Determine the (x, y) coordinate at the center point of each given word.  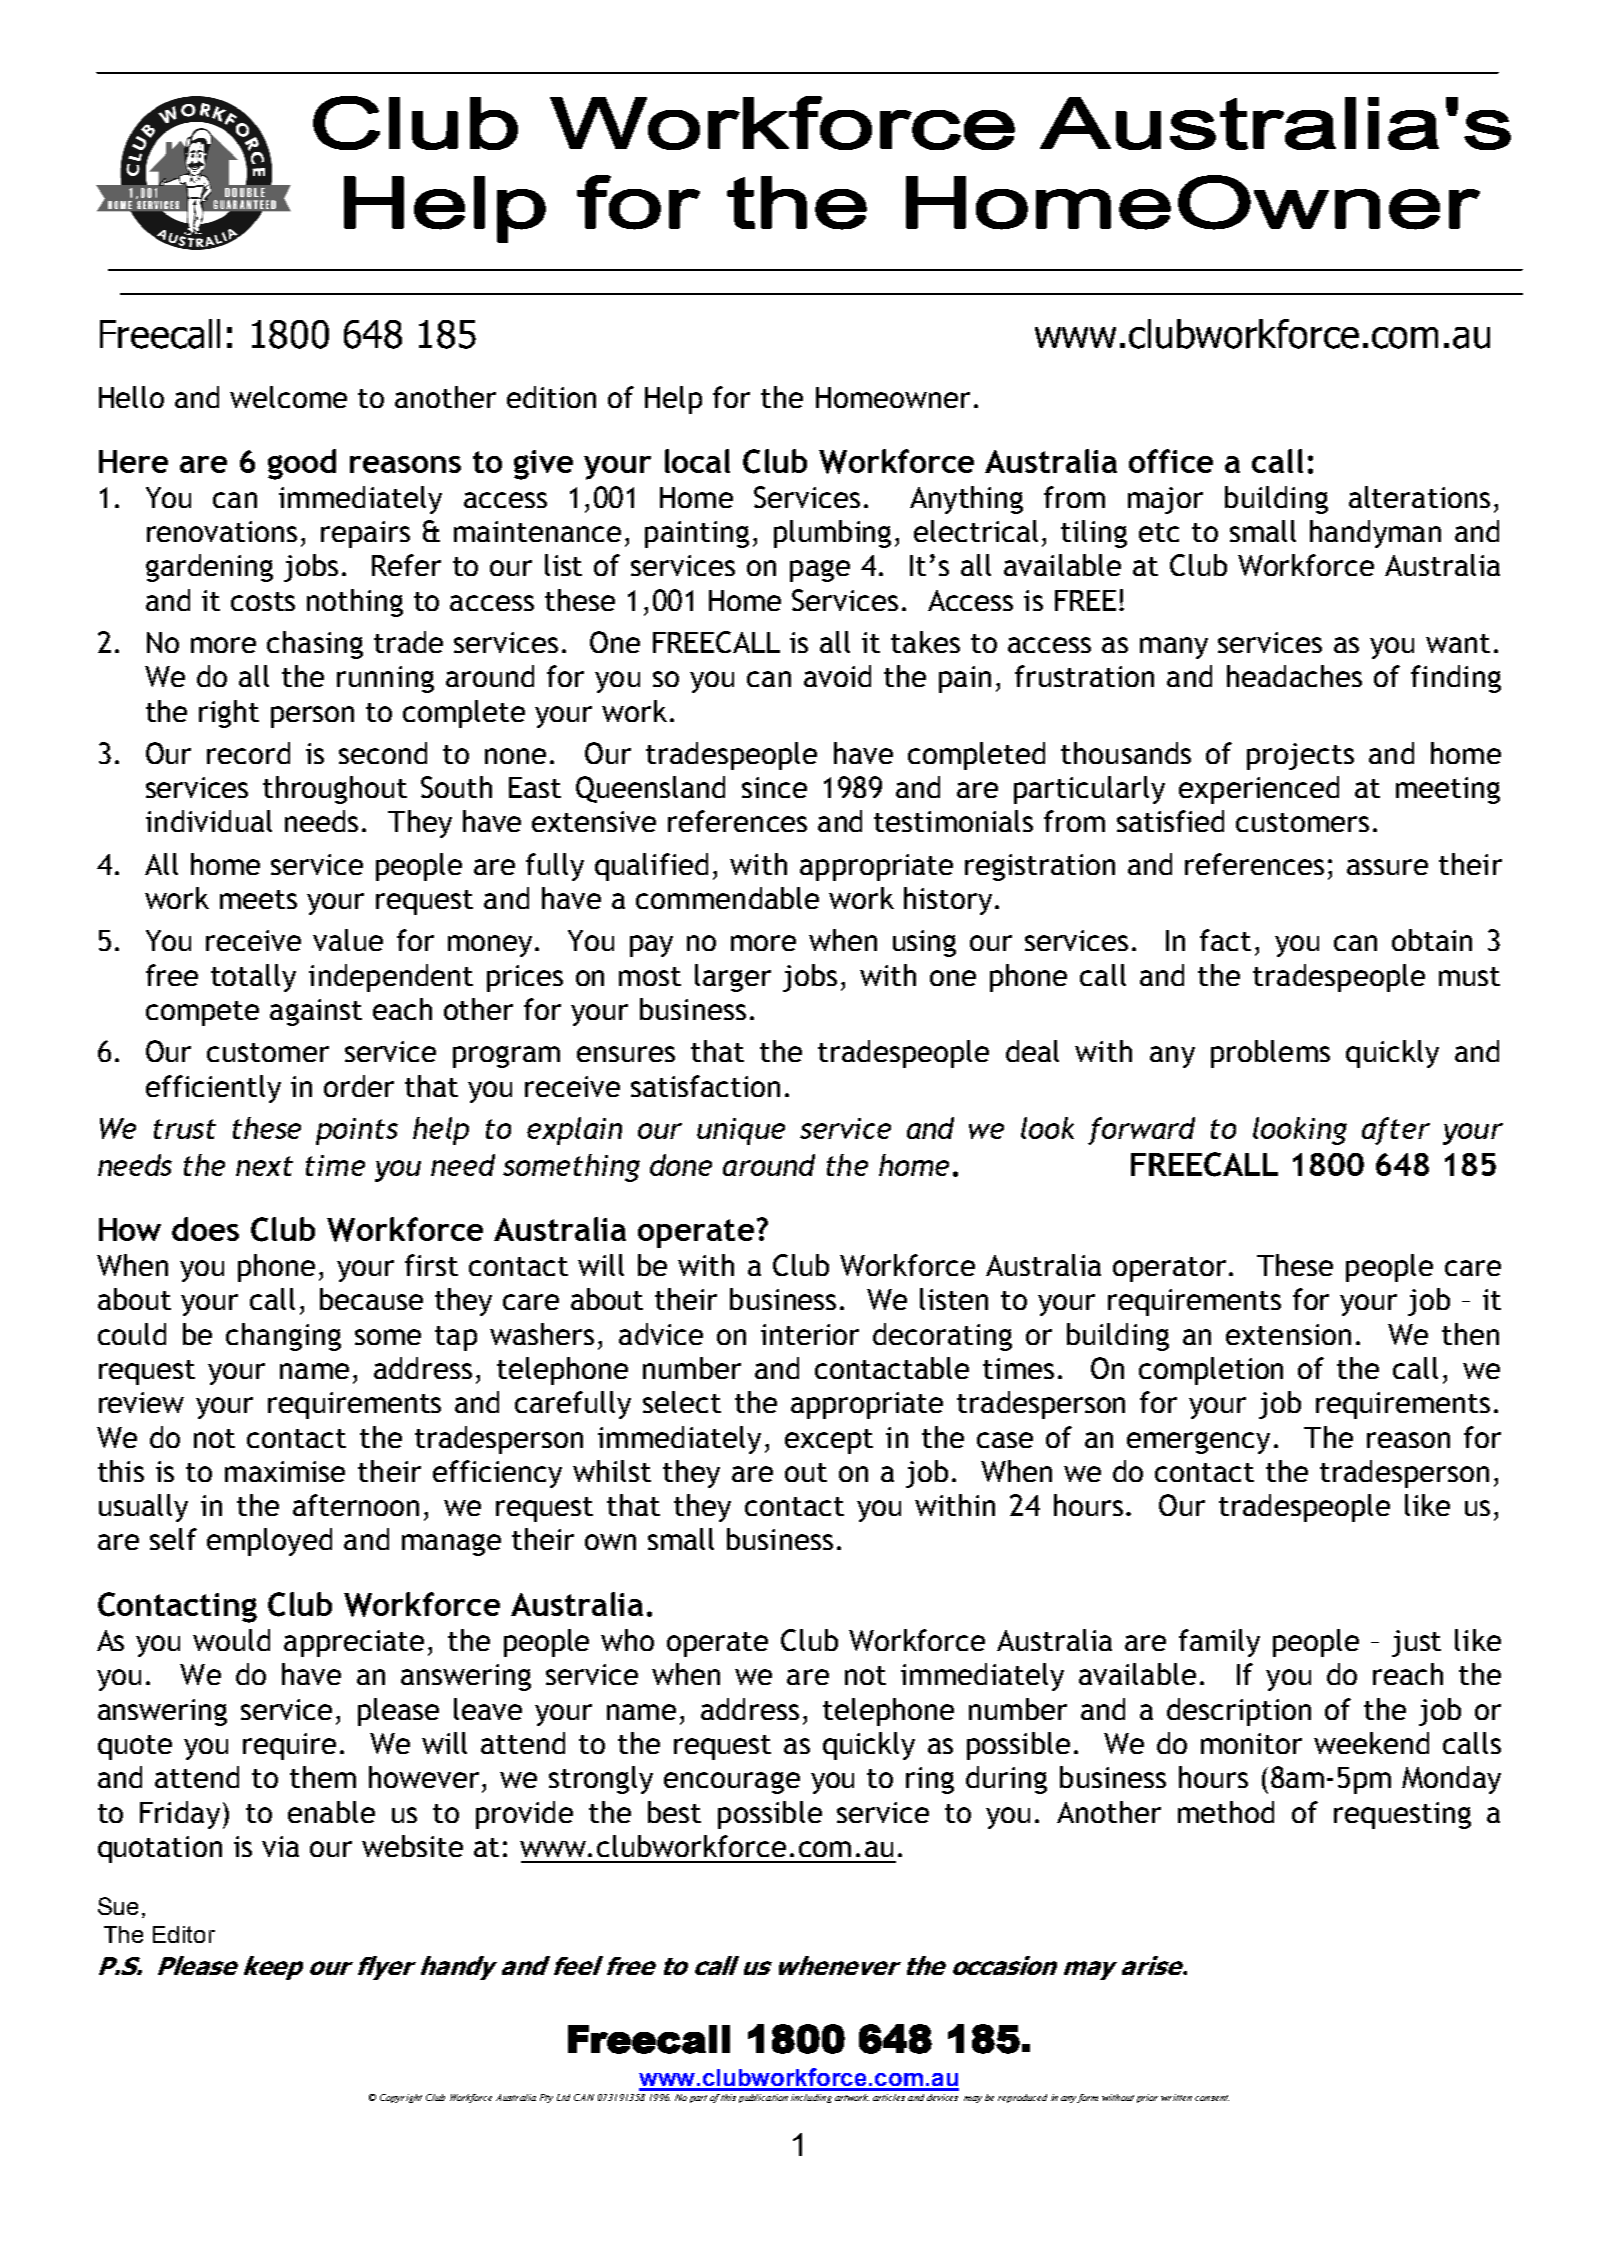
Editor (184, 1934)
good (302, 464)
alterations (1419, 497)
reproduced (1022, 2098)
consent (1212, 2098)
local (697, 461)
